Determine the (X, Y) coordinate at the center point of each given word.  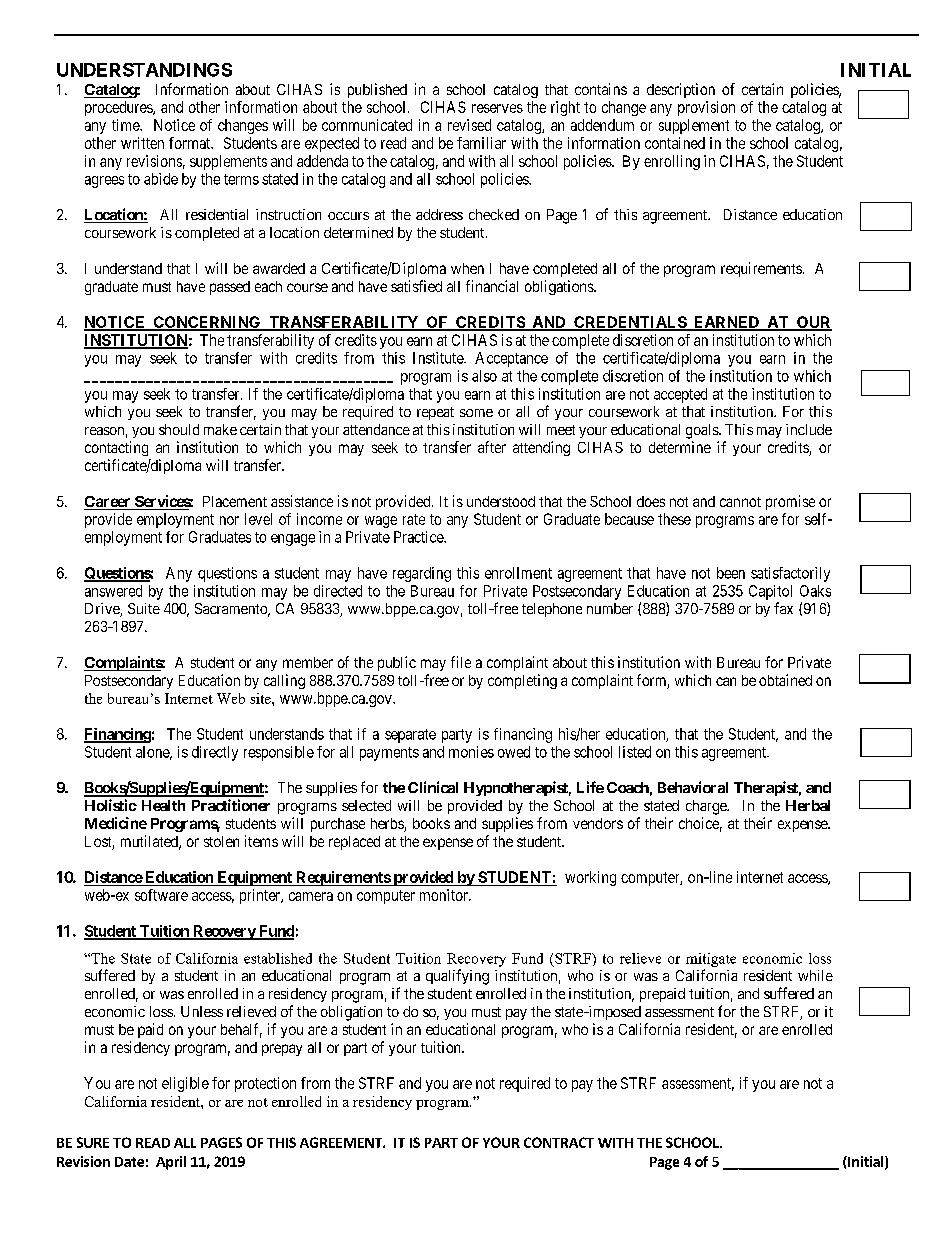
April (171, 1163)
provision (706, 108)
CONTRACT (559, 1142)
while (815, 975)
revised (469, 125)
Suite (144, 608)
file (461, 662)
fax (783, 608)
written (142, 143)
